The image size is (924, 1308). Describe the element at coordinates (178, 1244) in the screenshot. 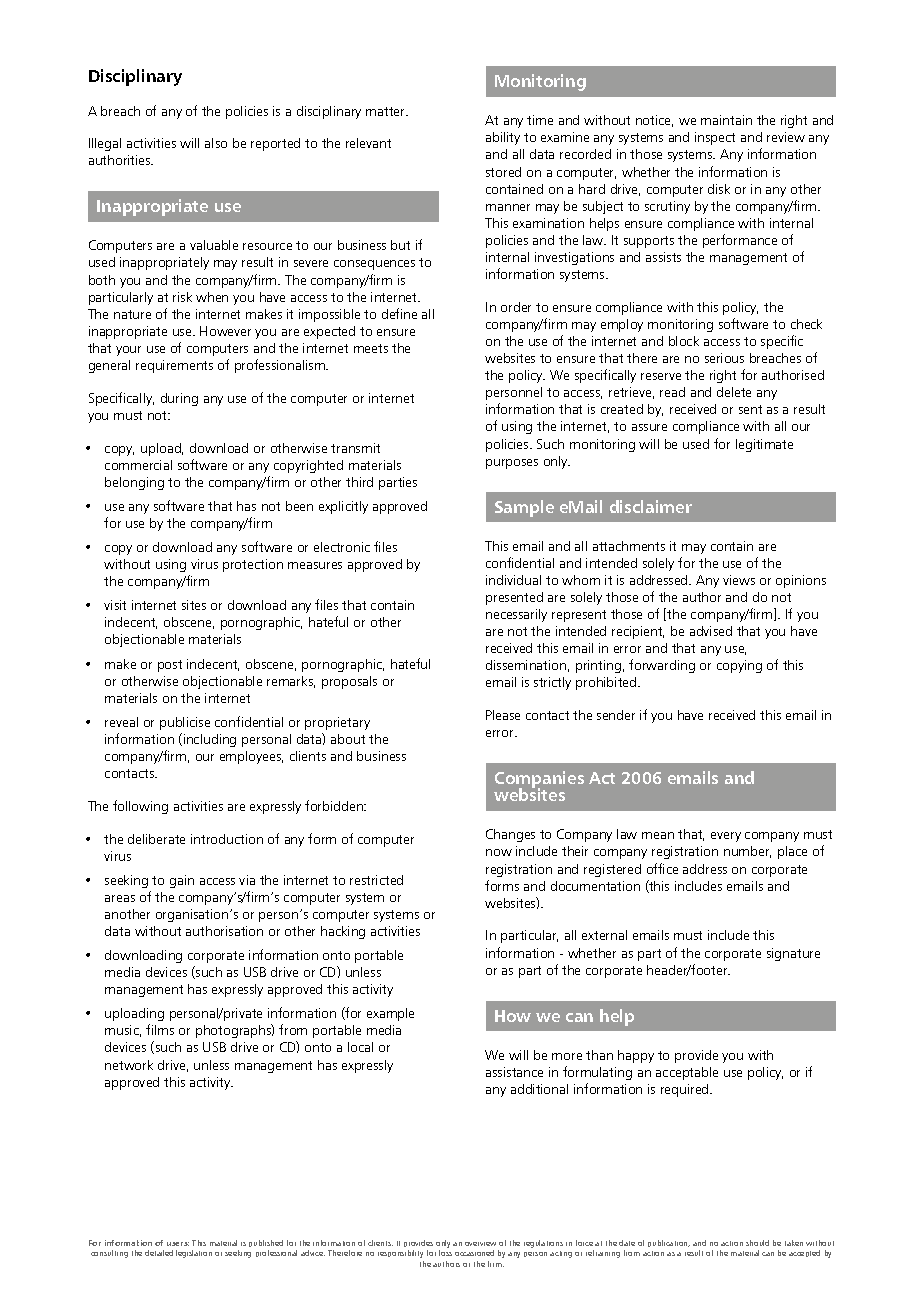

I see `users` at that location.
